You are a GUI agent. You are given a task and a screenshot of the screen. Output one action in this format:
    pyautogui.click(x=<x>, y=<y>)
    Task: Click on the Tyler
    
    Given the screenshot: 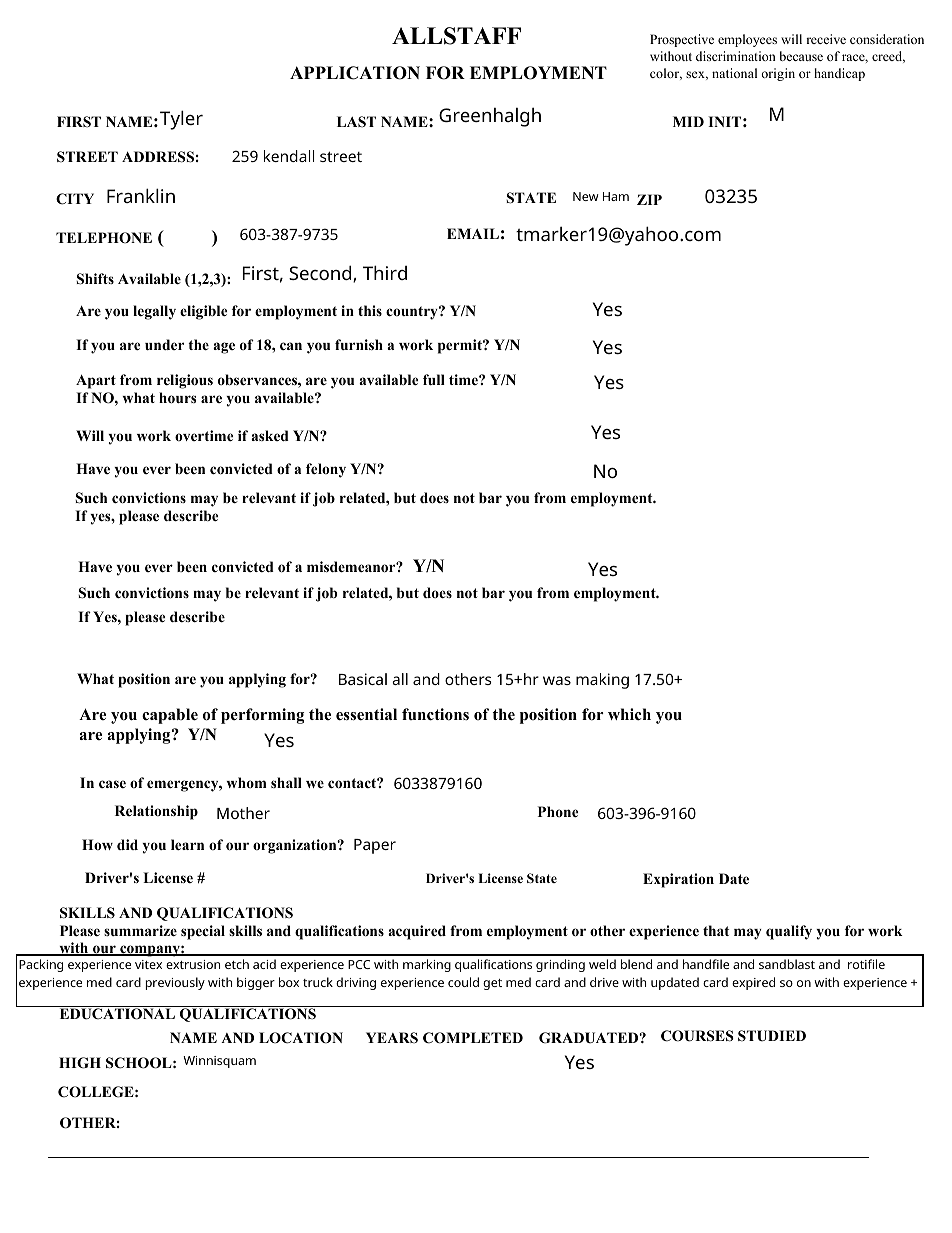 What is the action you would take?
    pyautogui.click(x=181, y=120)
